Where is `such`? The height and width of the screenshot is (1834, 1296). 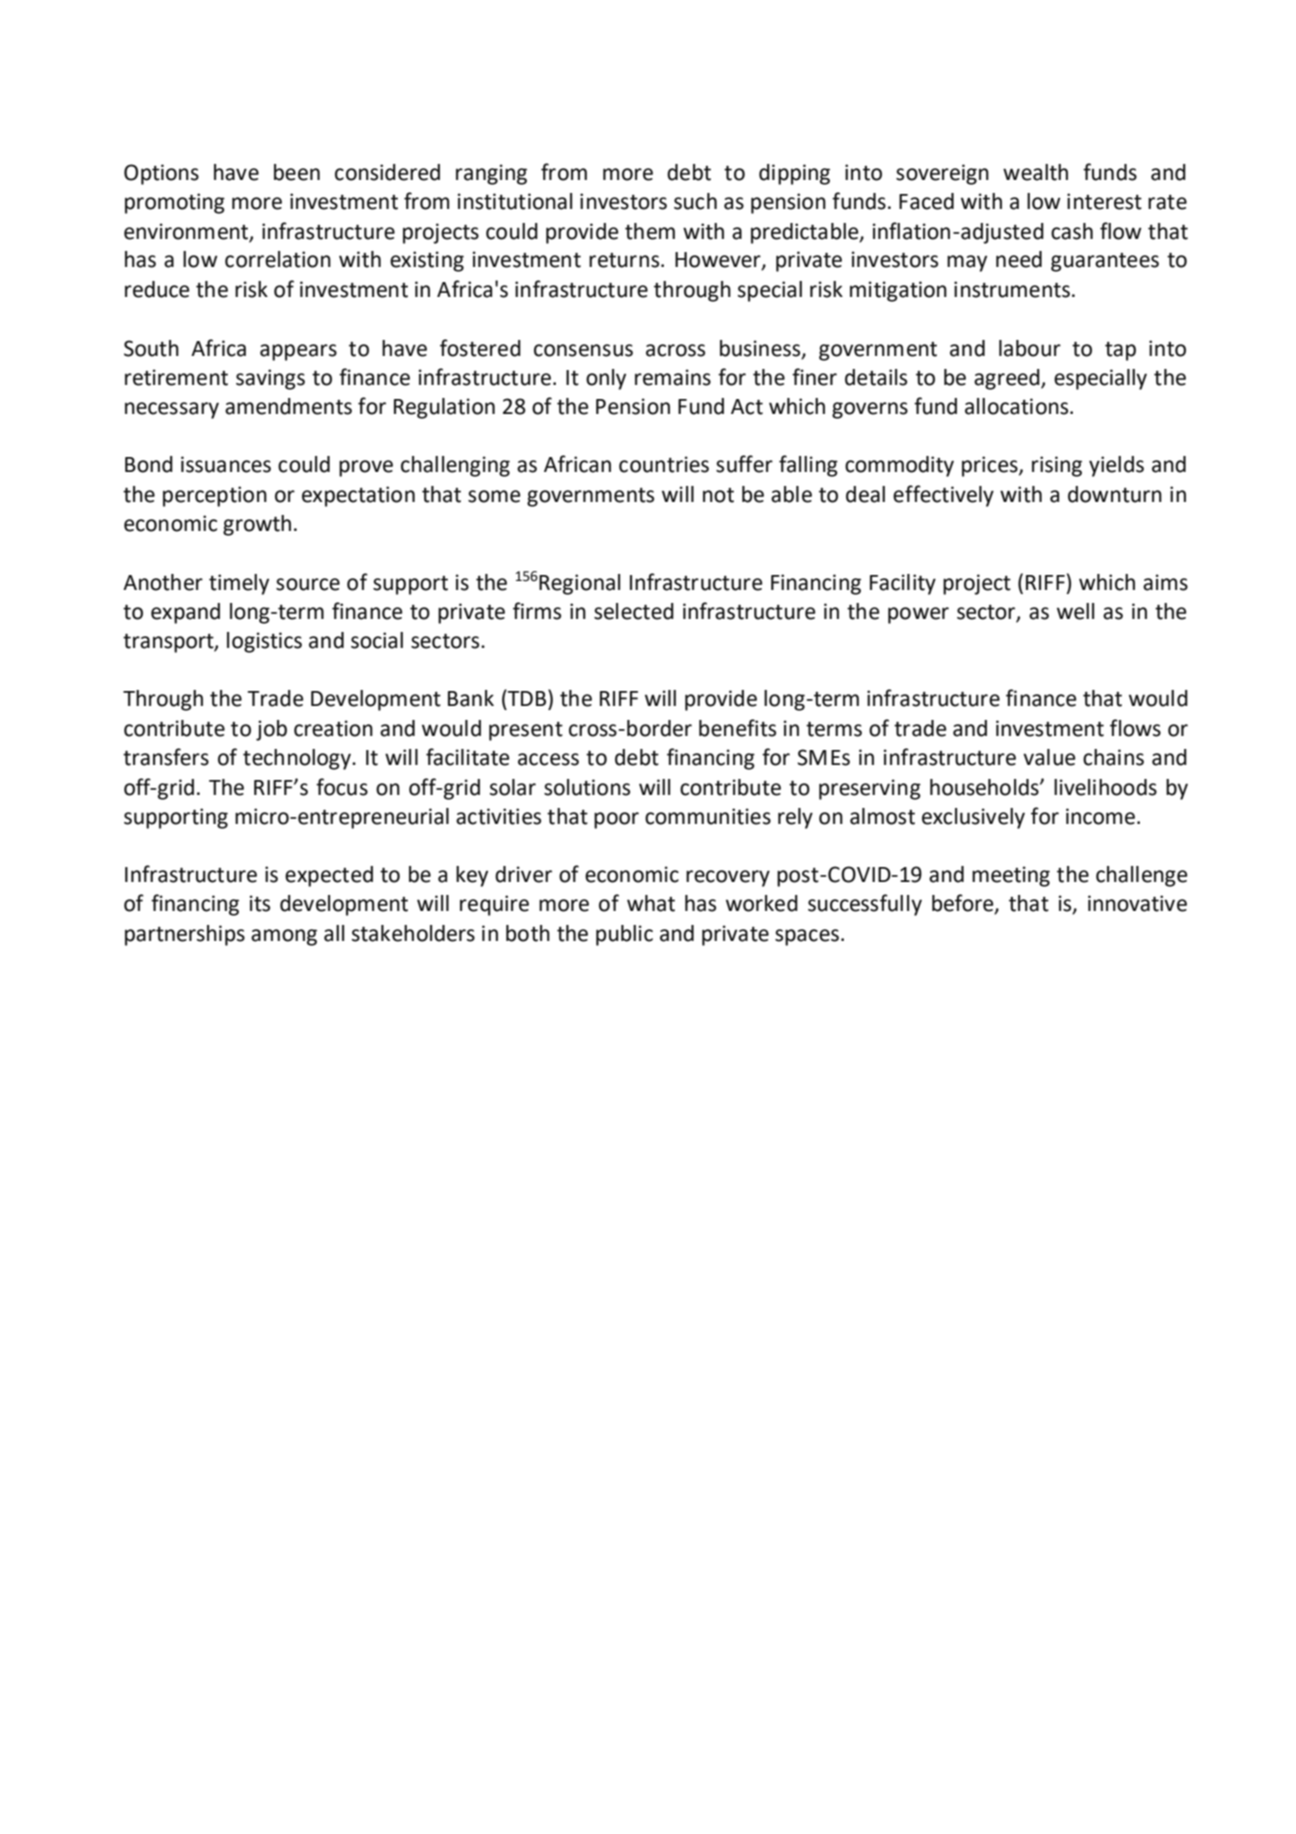 such is located at coordinates (695, 201).
